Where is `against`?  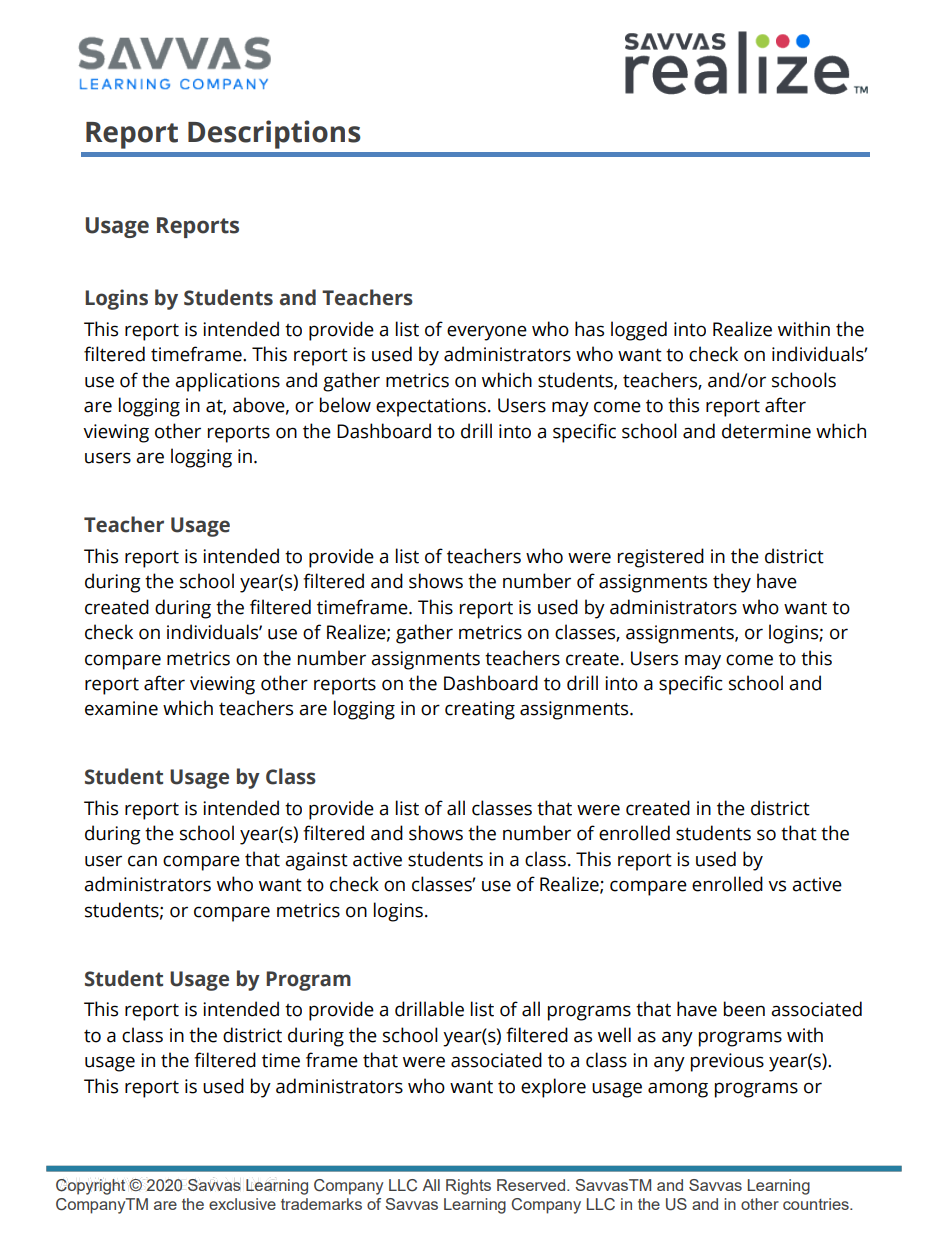
against is located at coordinates (316, 861).
